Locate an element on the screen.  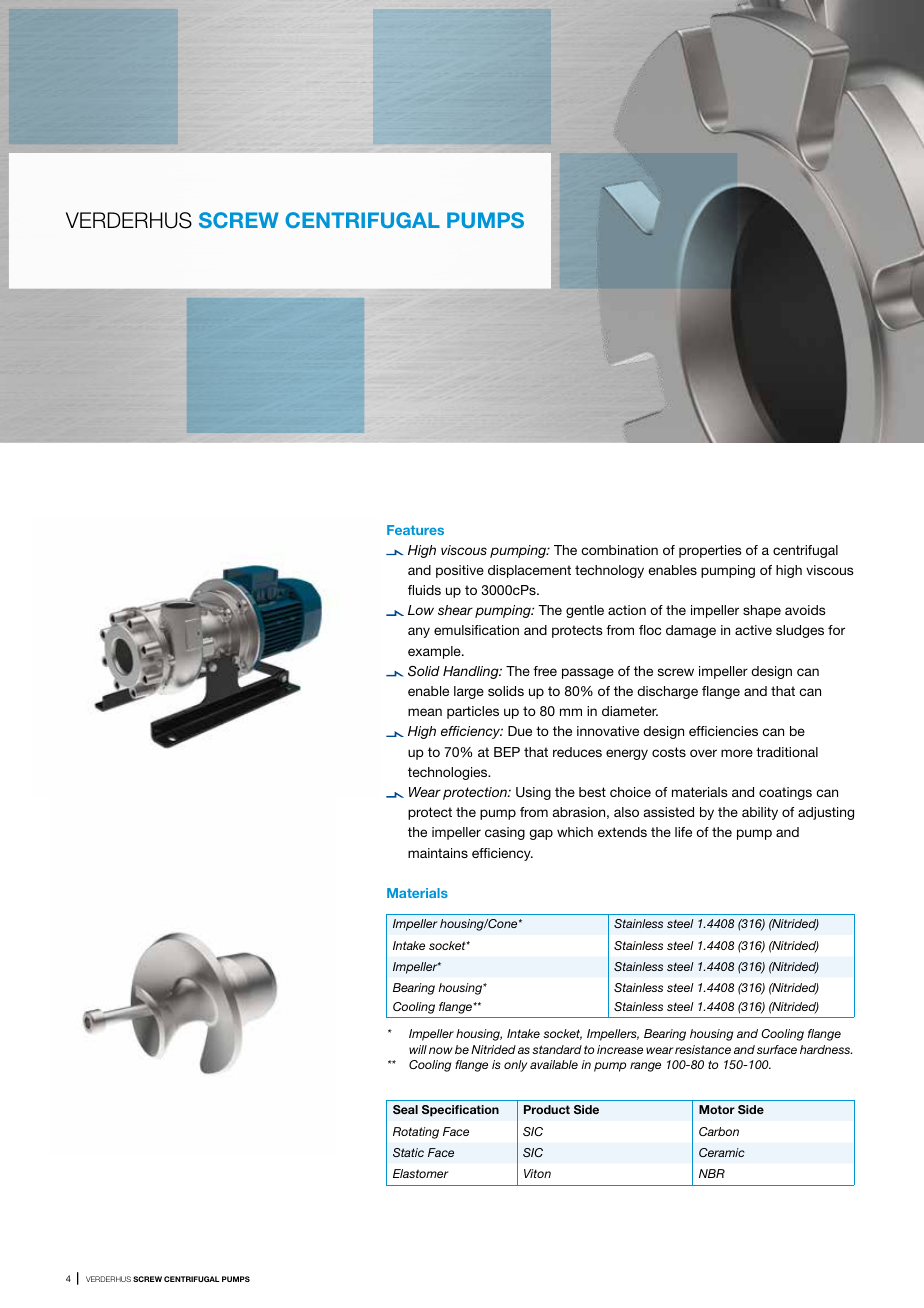
extends is located at coordinates (622, 832).
